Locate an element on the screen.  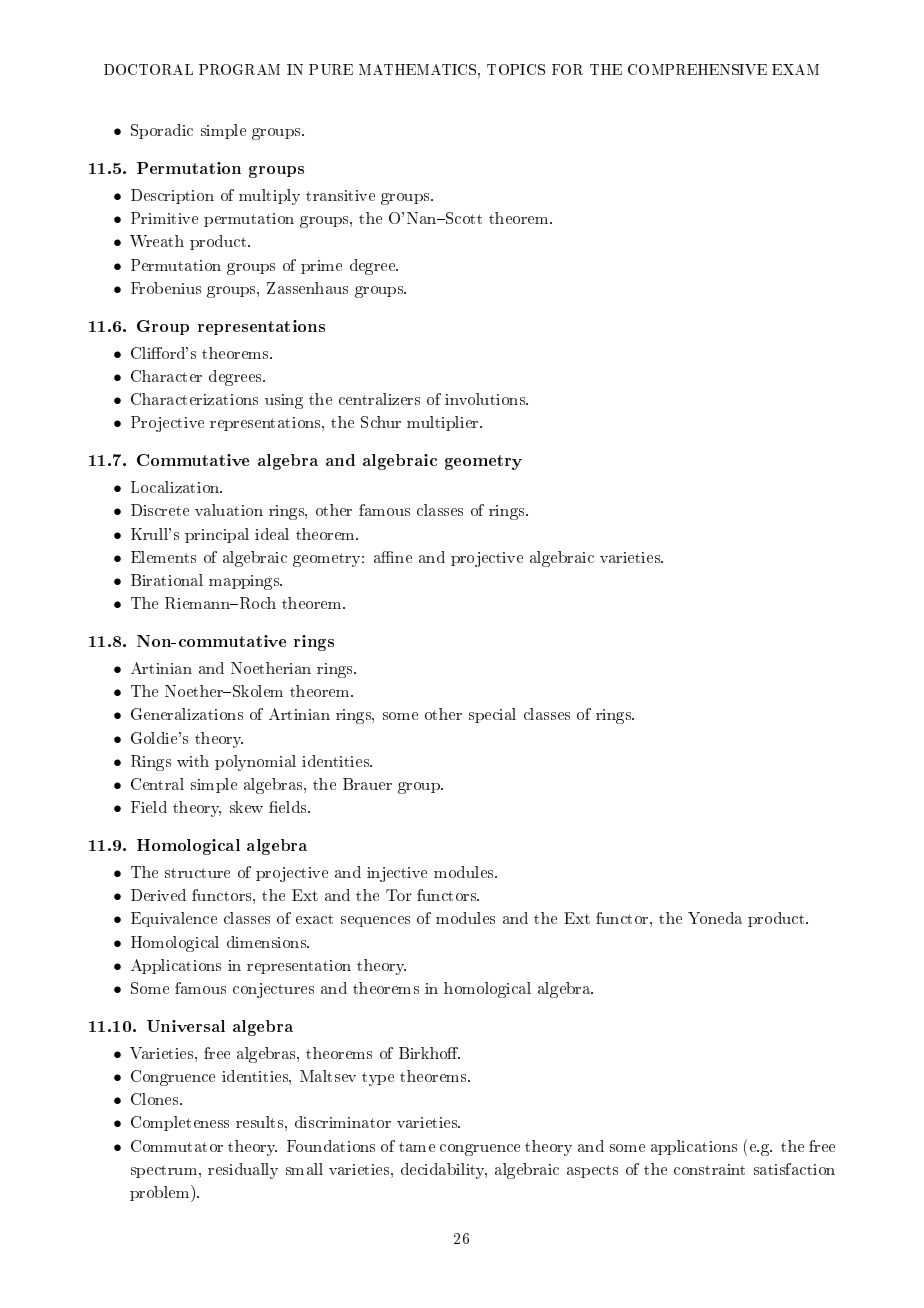
PROGRAM is located at coordinates (239, 69).
